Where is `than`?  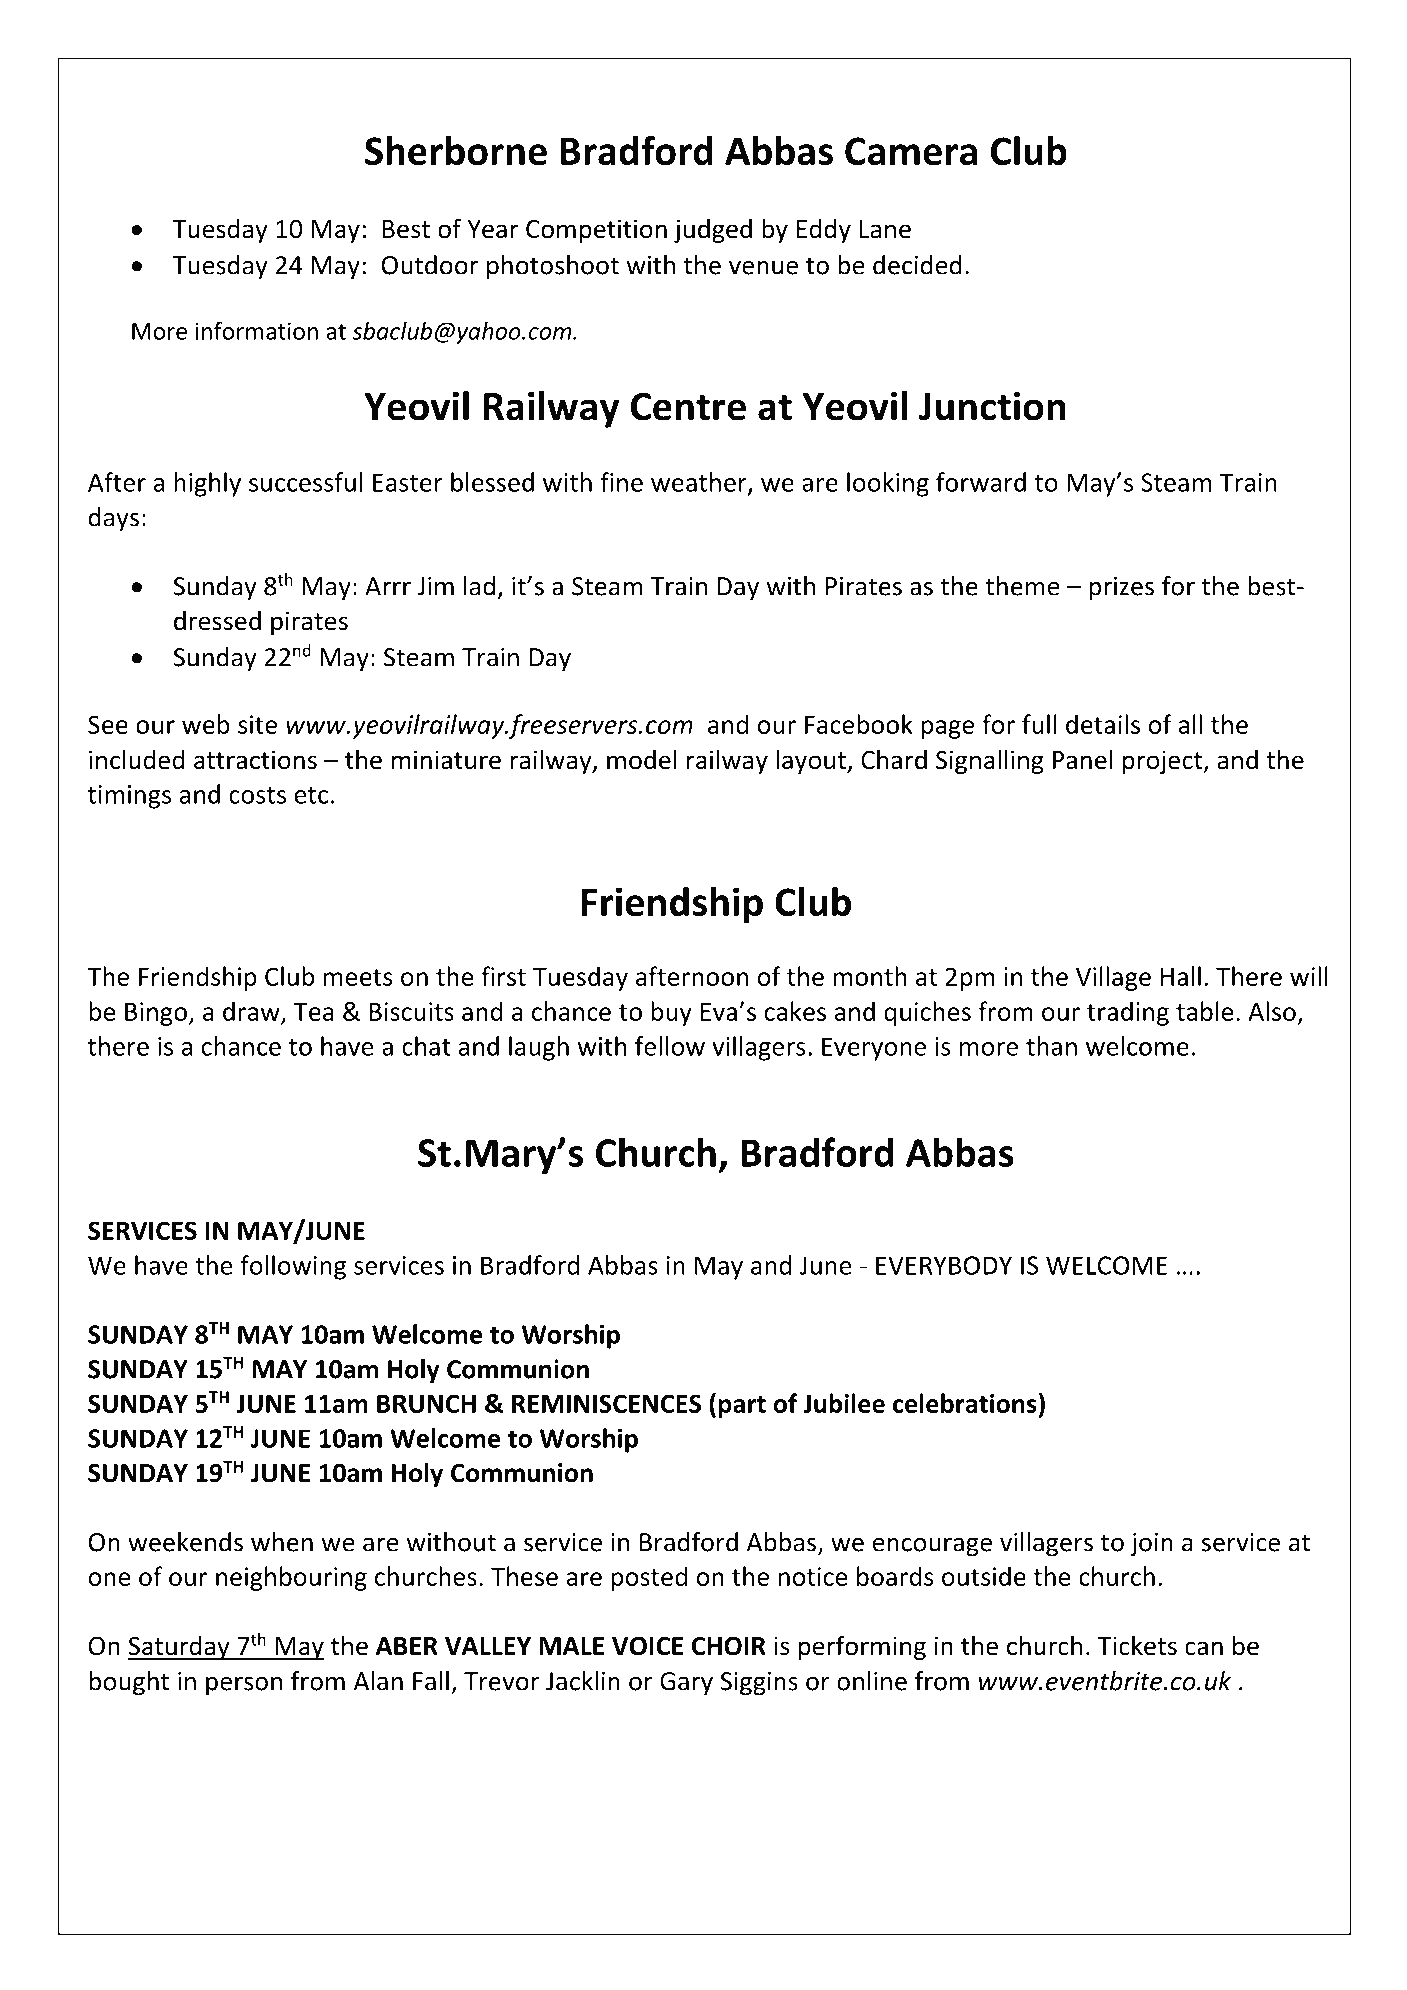 than is located at coordinates (1051, 1046).
